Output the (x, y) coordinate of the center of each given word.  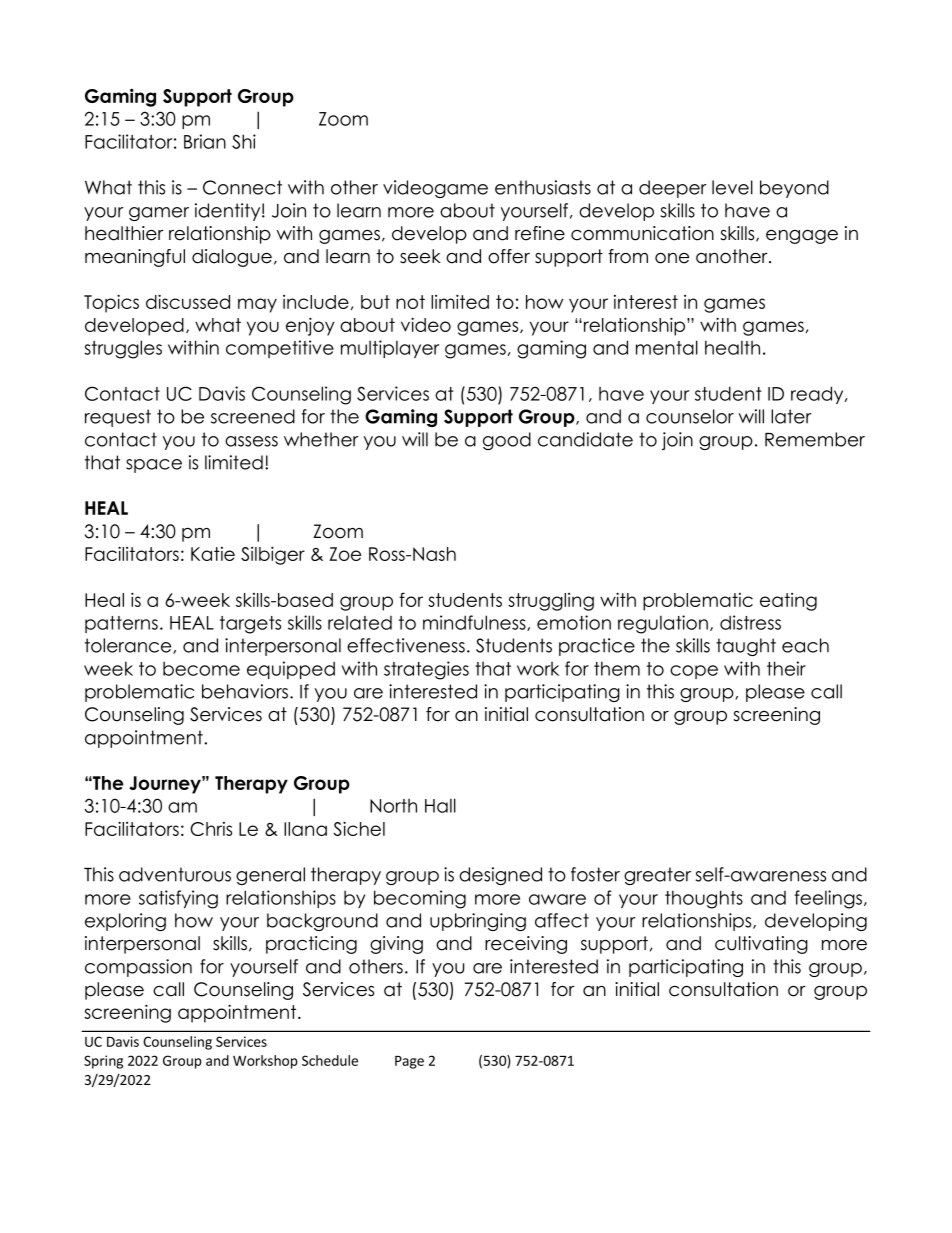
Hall (440, 805)
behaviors (246, 691)
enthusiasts (543, 187)
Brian (205, 141)
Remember (815, 439)
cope (694, 672)
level (732, 187)
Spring (103, 1062)
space (154, 466)
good (507, 441)
